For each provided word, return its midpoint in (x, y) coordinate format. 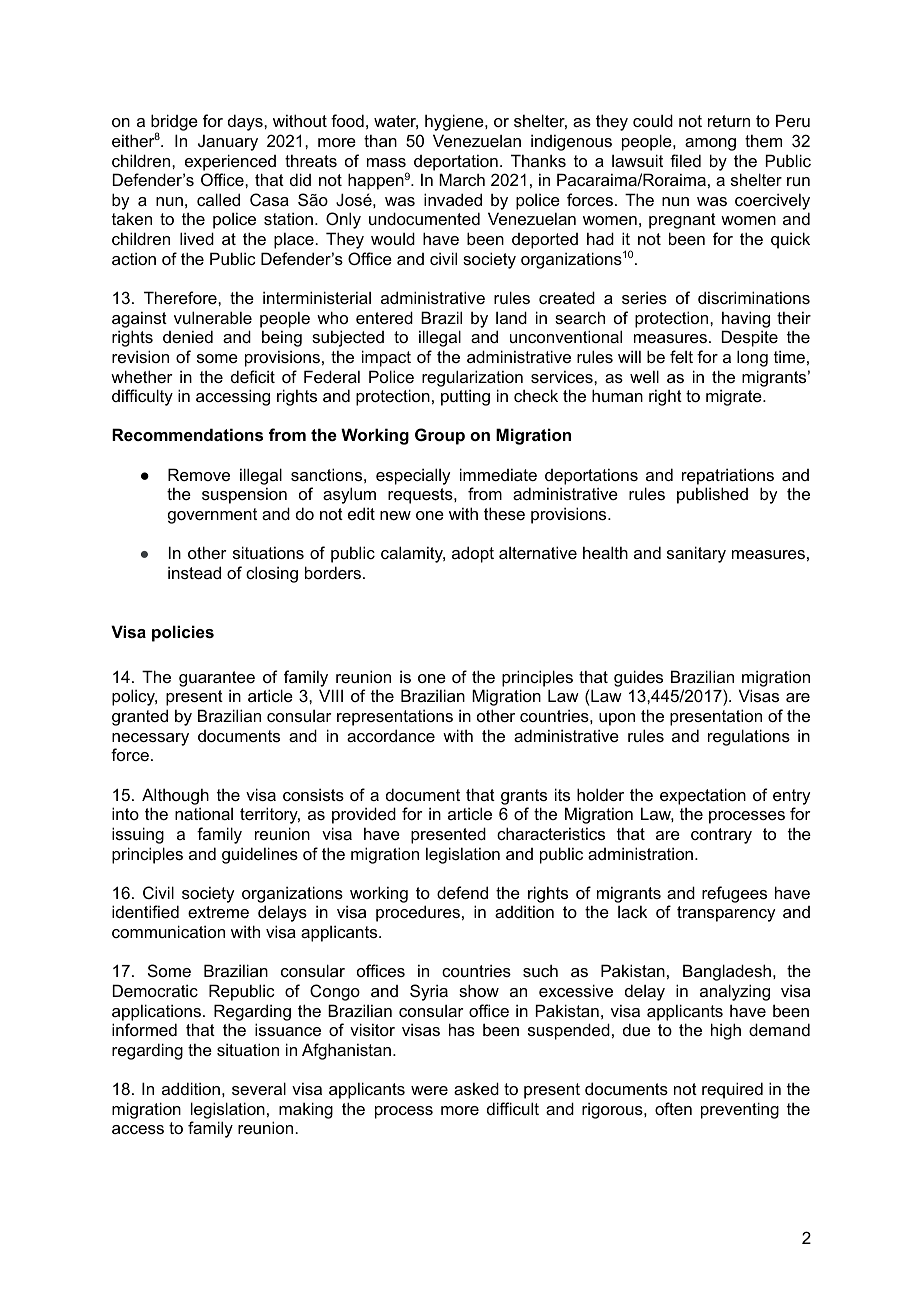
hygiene (455, 122)
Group (440, 436)
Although (175, 796)
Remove (199, 474)
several (259, 1088)
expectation (703, 796)
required (732, 1090)
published (712, 495)
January (228, 142)
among (710, 144)
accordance (391, 735)
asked (476, 1088)
